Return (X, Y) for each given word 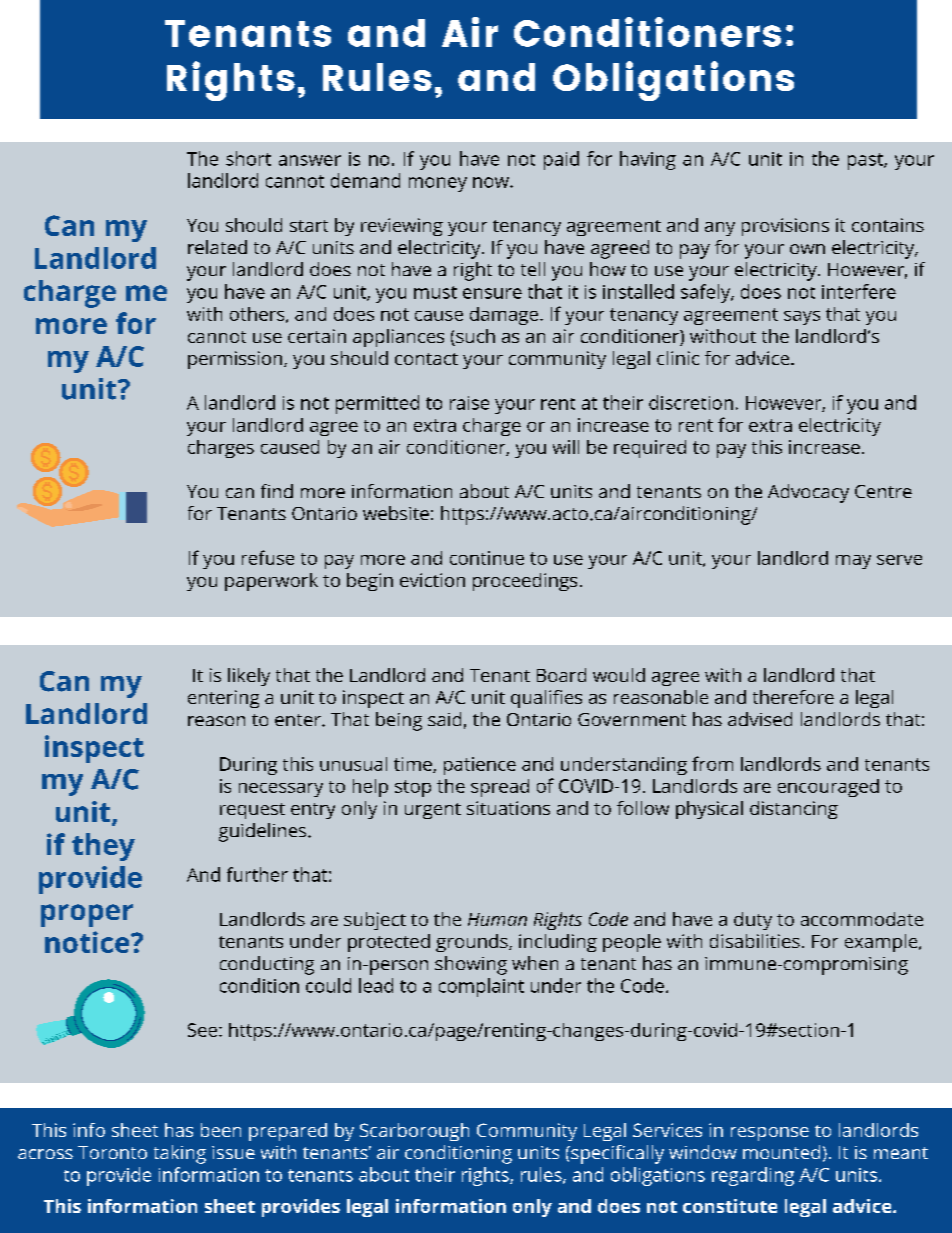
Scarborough (414, 1132)
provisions (785, 227)
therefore (793, 697)
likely (249, 677)
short (248, 158)
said (444, 719)
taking (180, 1154)
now (492, 182)
